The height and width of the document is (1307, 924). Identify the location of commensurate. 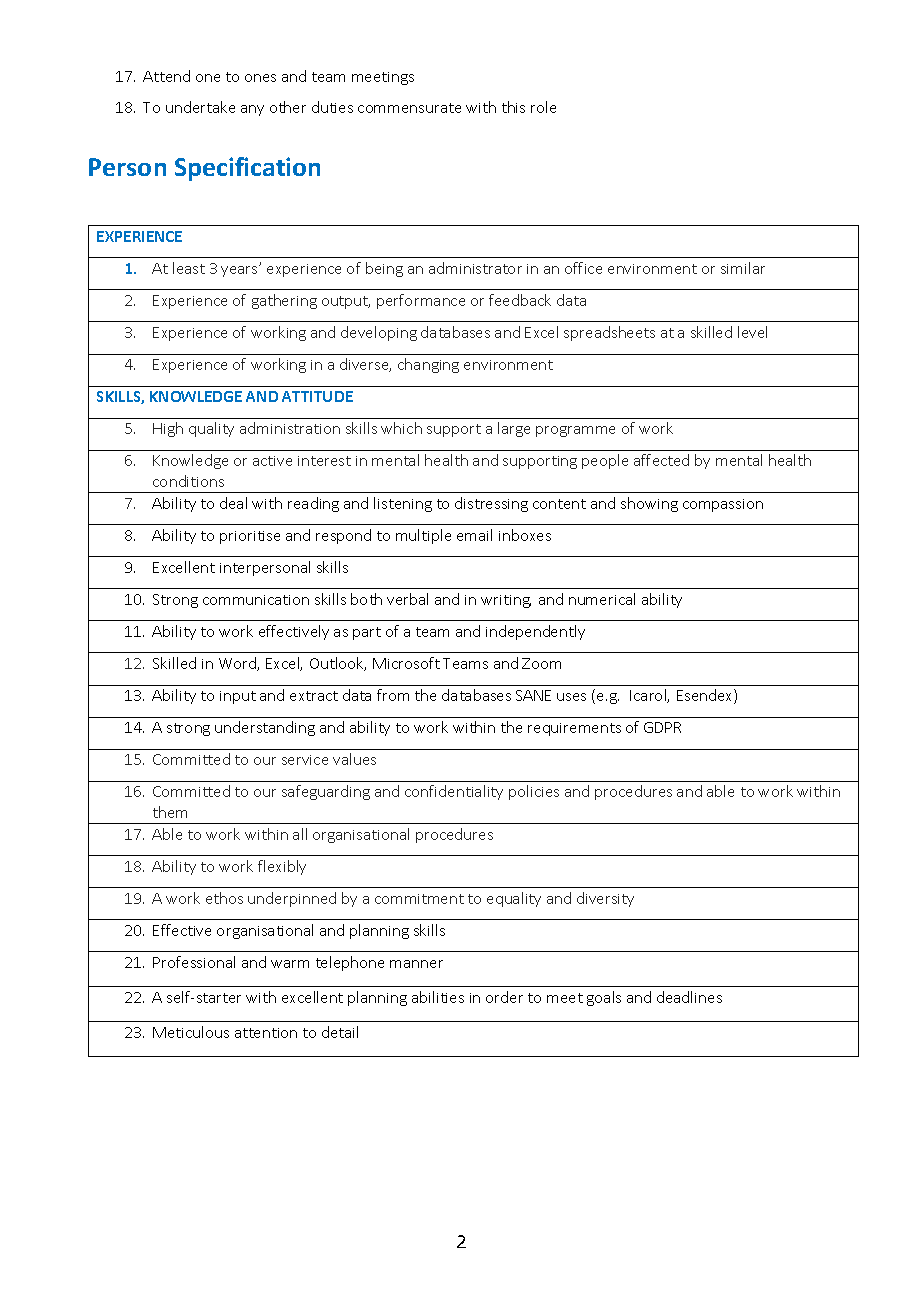
(409, 108).
